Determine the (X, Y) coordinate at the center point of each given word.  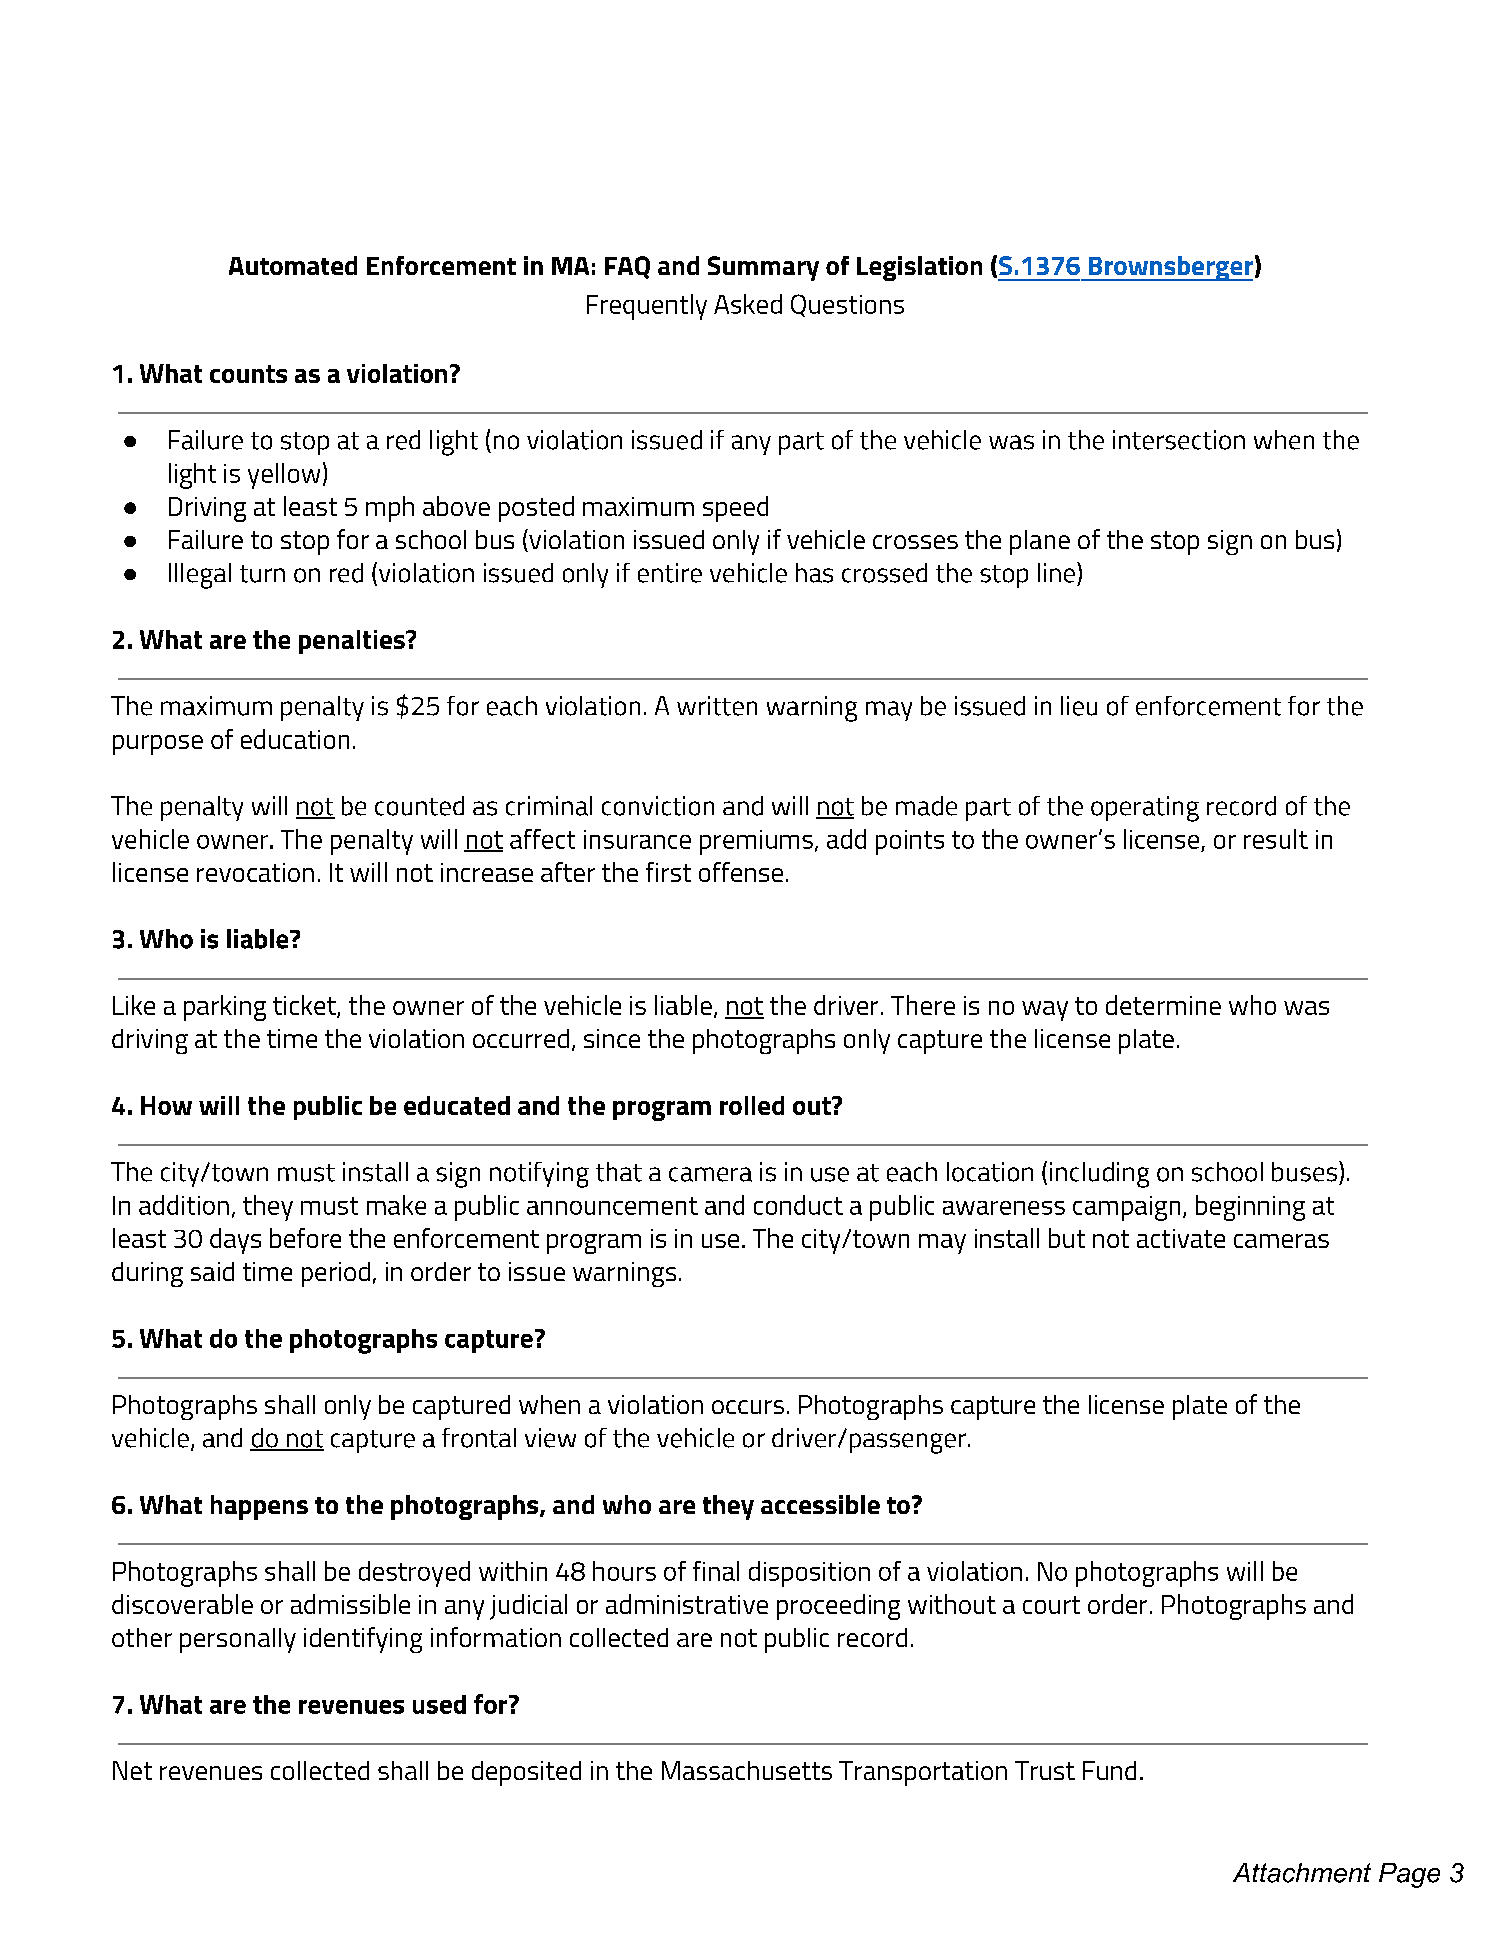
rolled (752, 1105)
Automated (293, 265)
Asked (748, 304)
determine (1163, 1005)
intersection (1179, 440)
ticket (305, 1006)
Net (132, 1770)
